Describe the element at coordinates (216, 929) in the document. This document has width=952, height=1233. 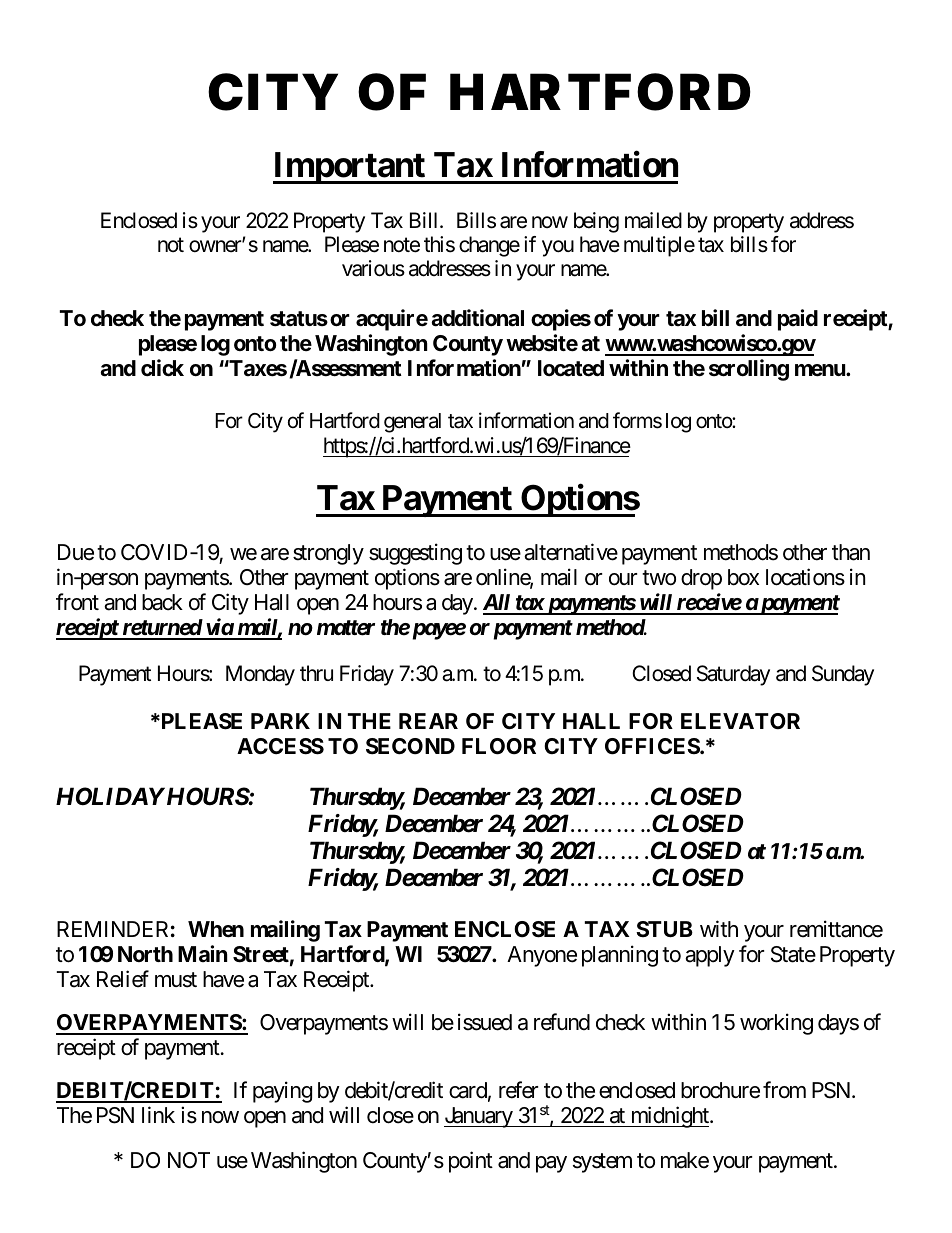
I see `When` at that location.
